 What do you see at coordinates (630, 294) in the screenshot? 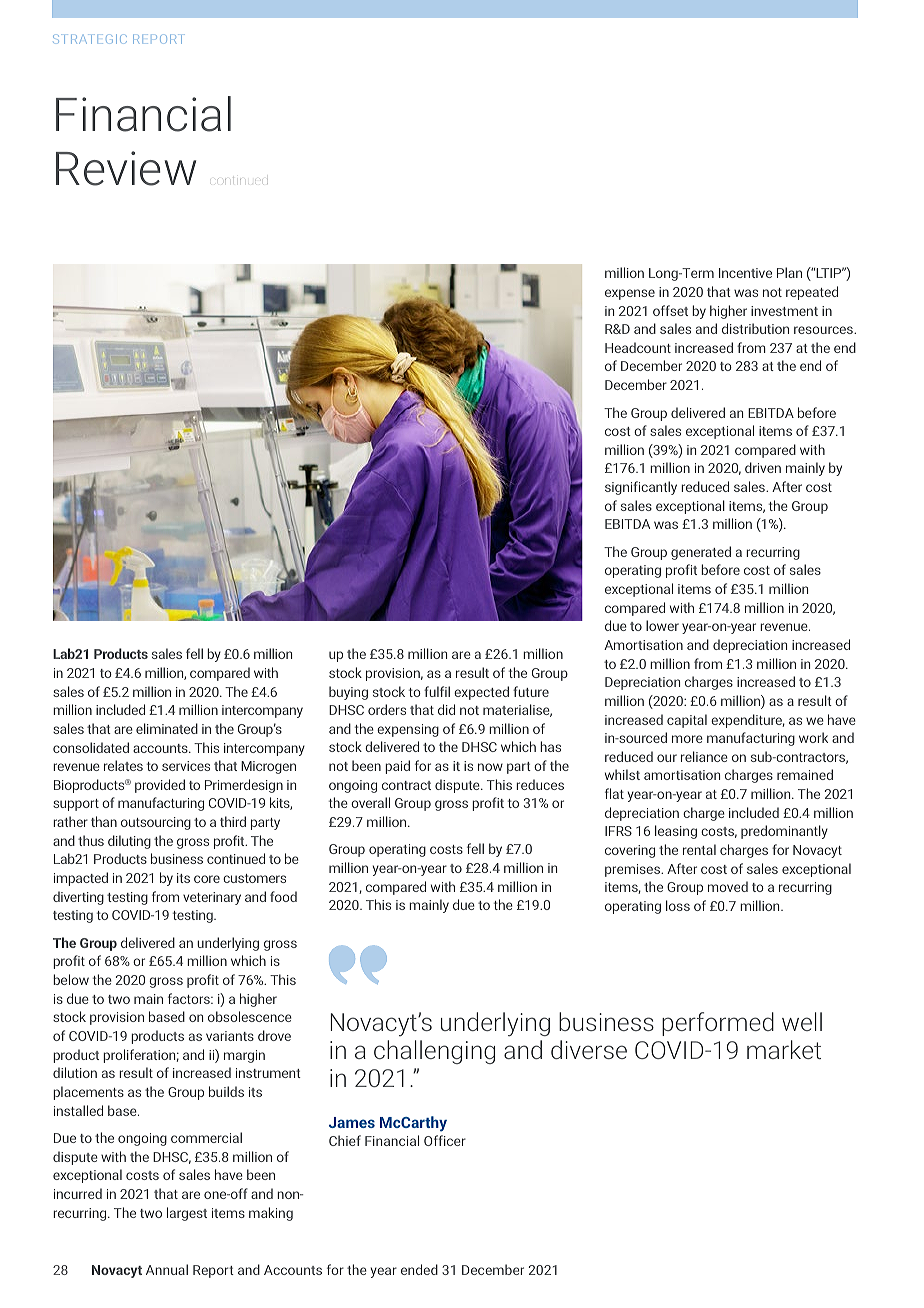
I see `expense` at bounding box center [630, 294].
